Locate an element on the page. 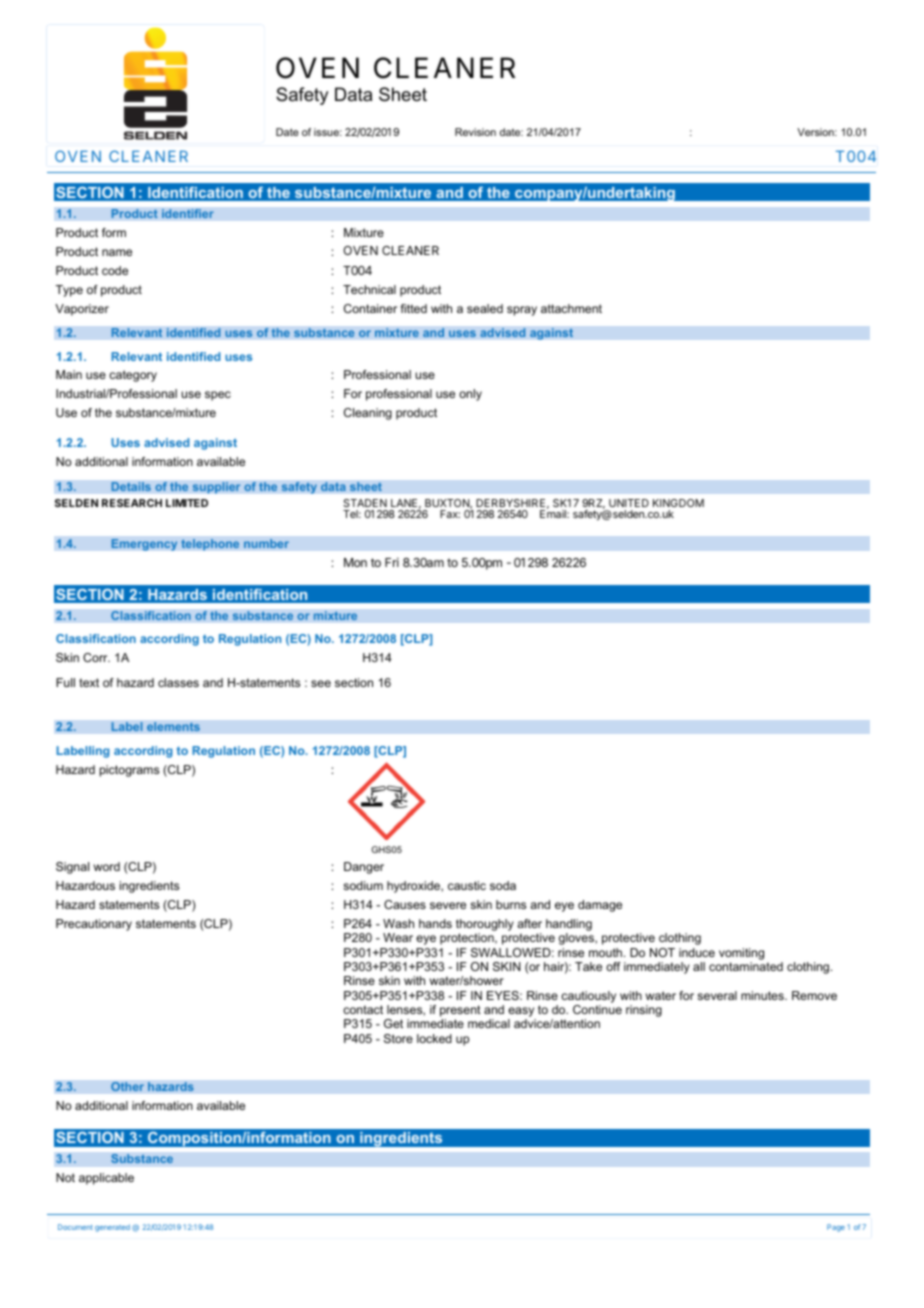 The height and width of the document is (1308, 924). identifier is located at coordinates (188, 214).
